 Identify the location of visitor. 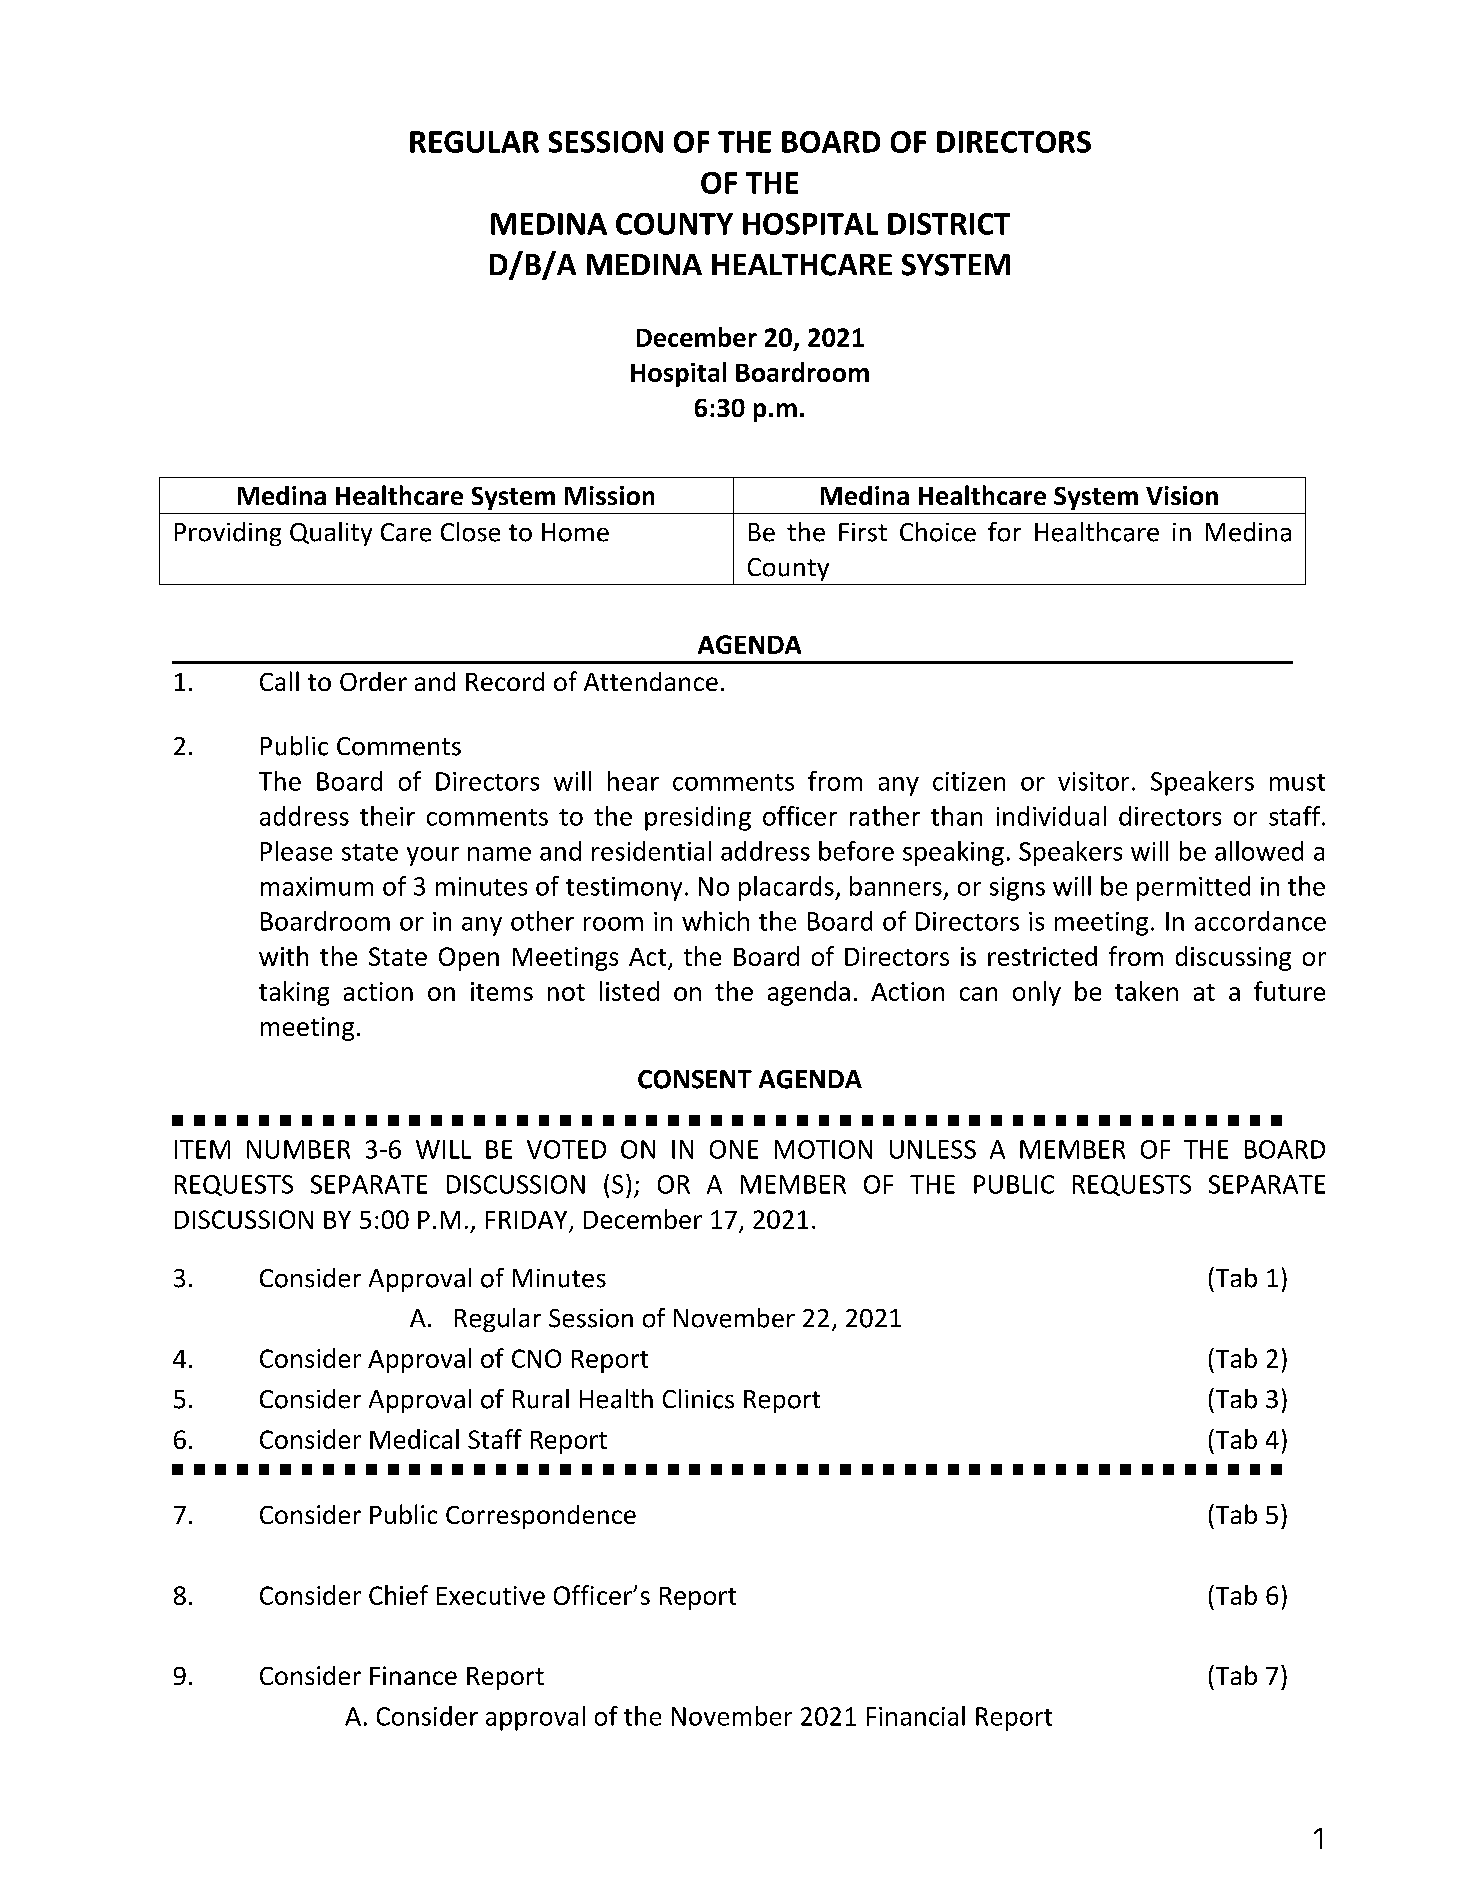
(1093, 781).
